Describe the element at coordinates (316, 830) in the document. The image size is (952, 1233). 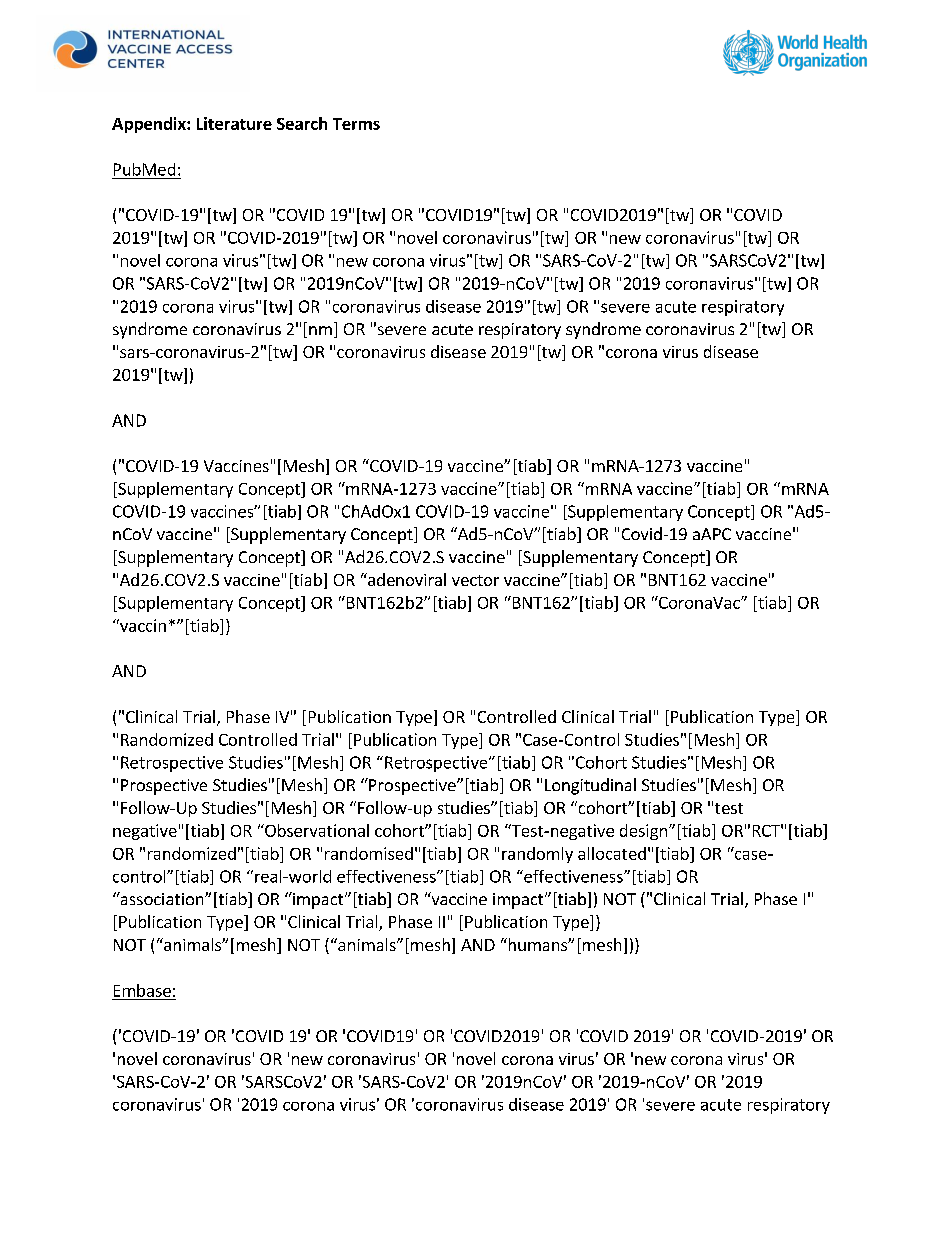
I see `Observational` at that location.
